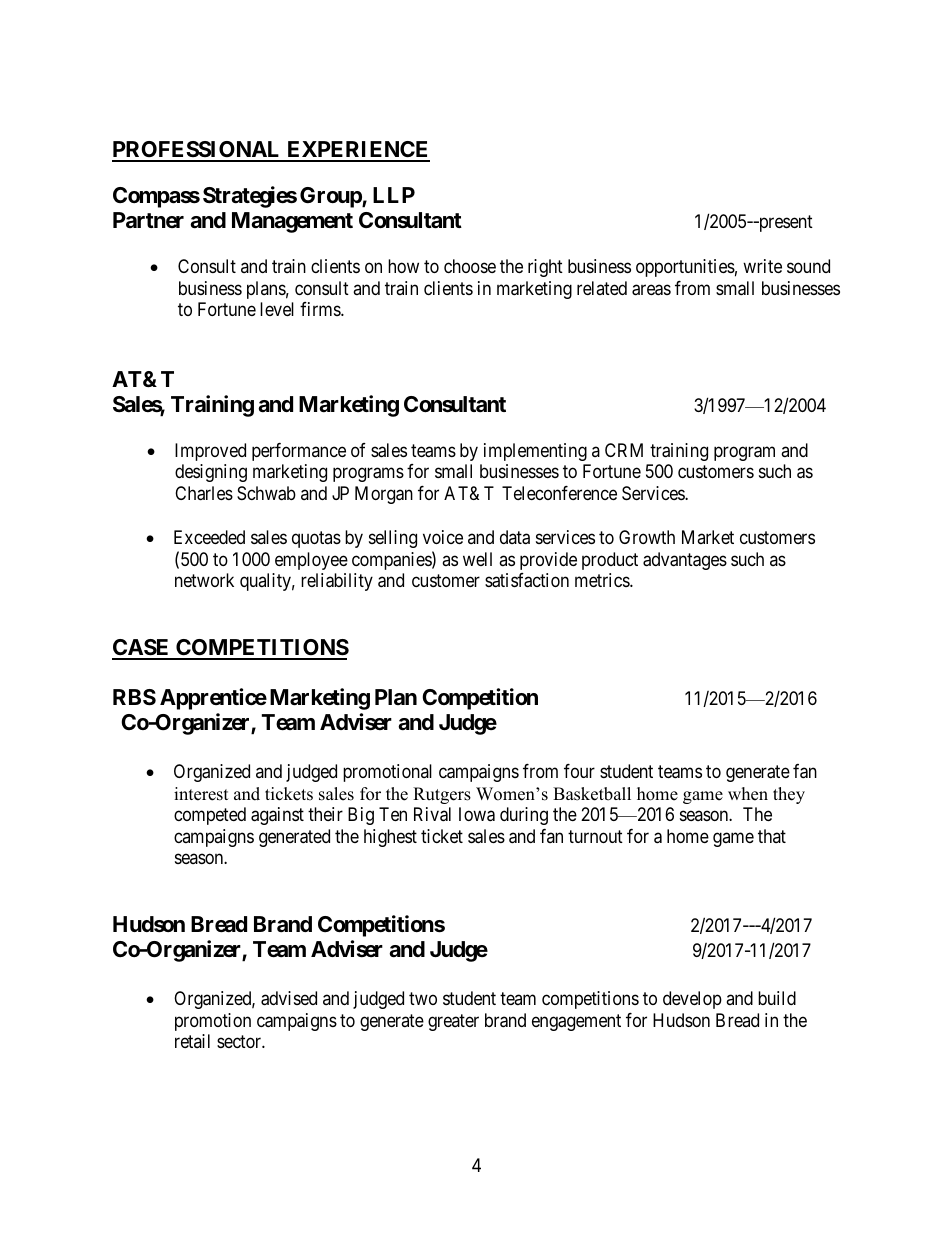 The width and height of the document is (952, 1233). I want to click on write, so click(762, 266).
